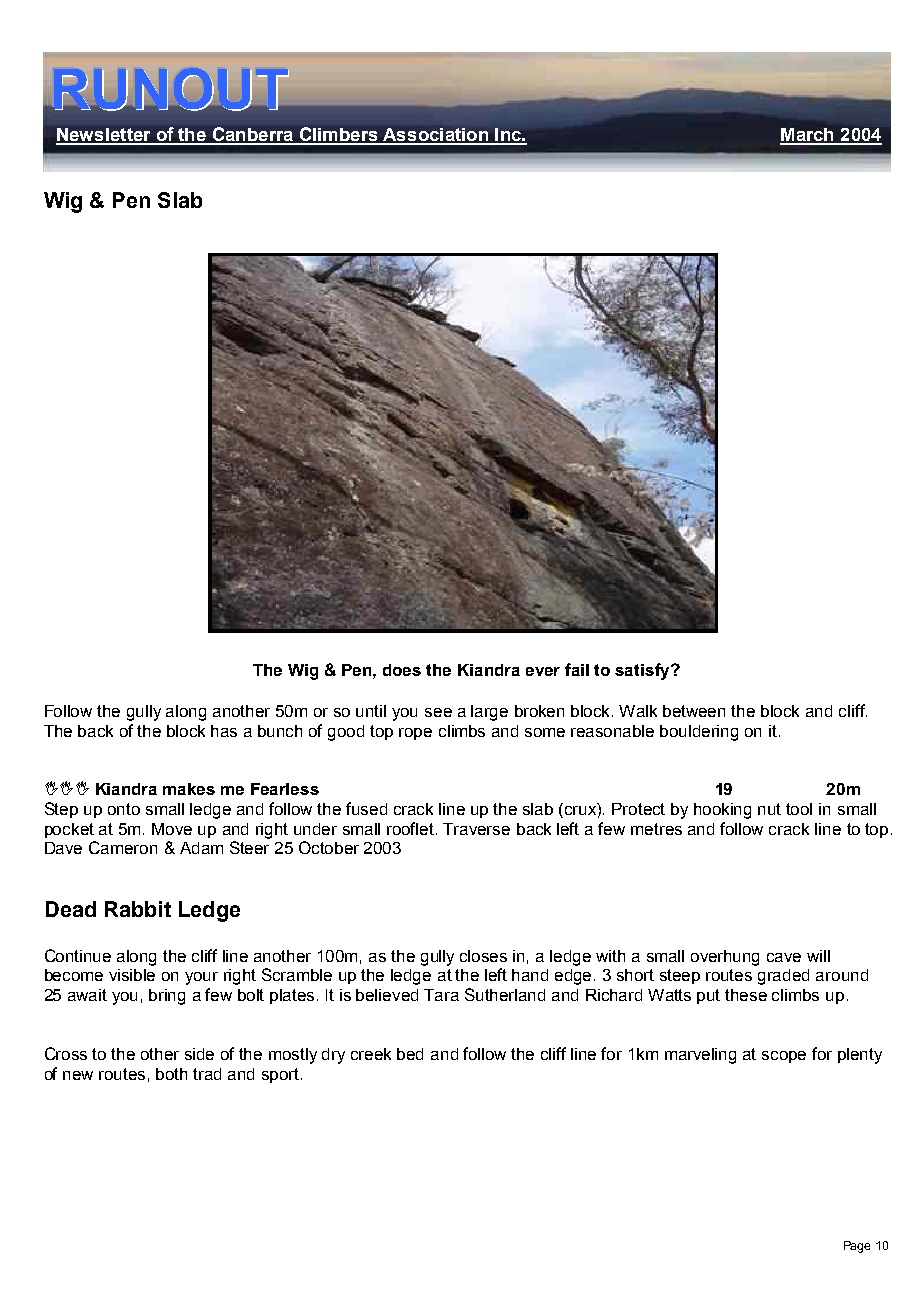 The height and width of the screenshot is (1308, 924). I want to click on Association, so click(435, 136).
